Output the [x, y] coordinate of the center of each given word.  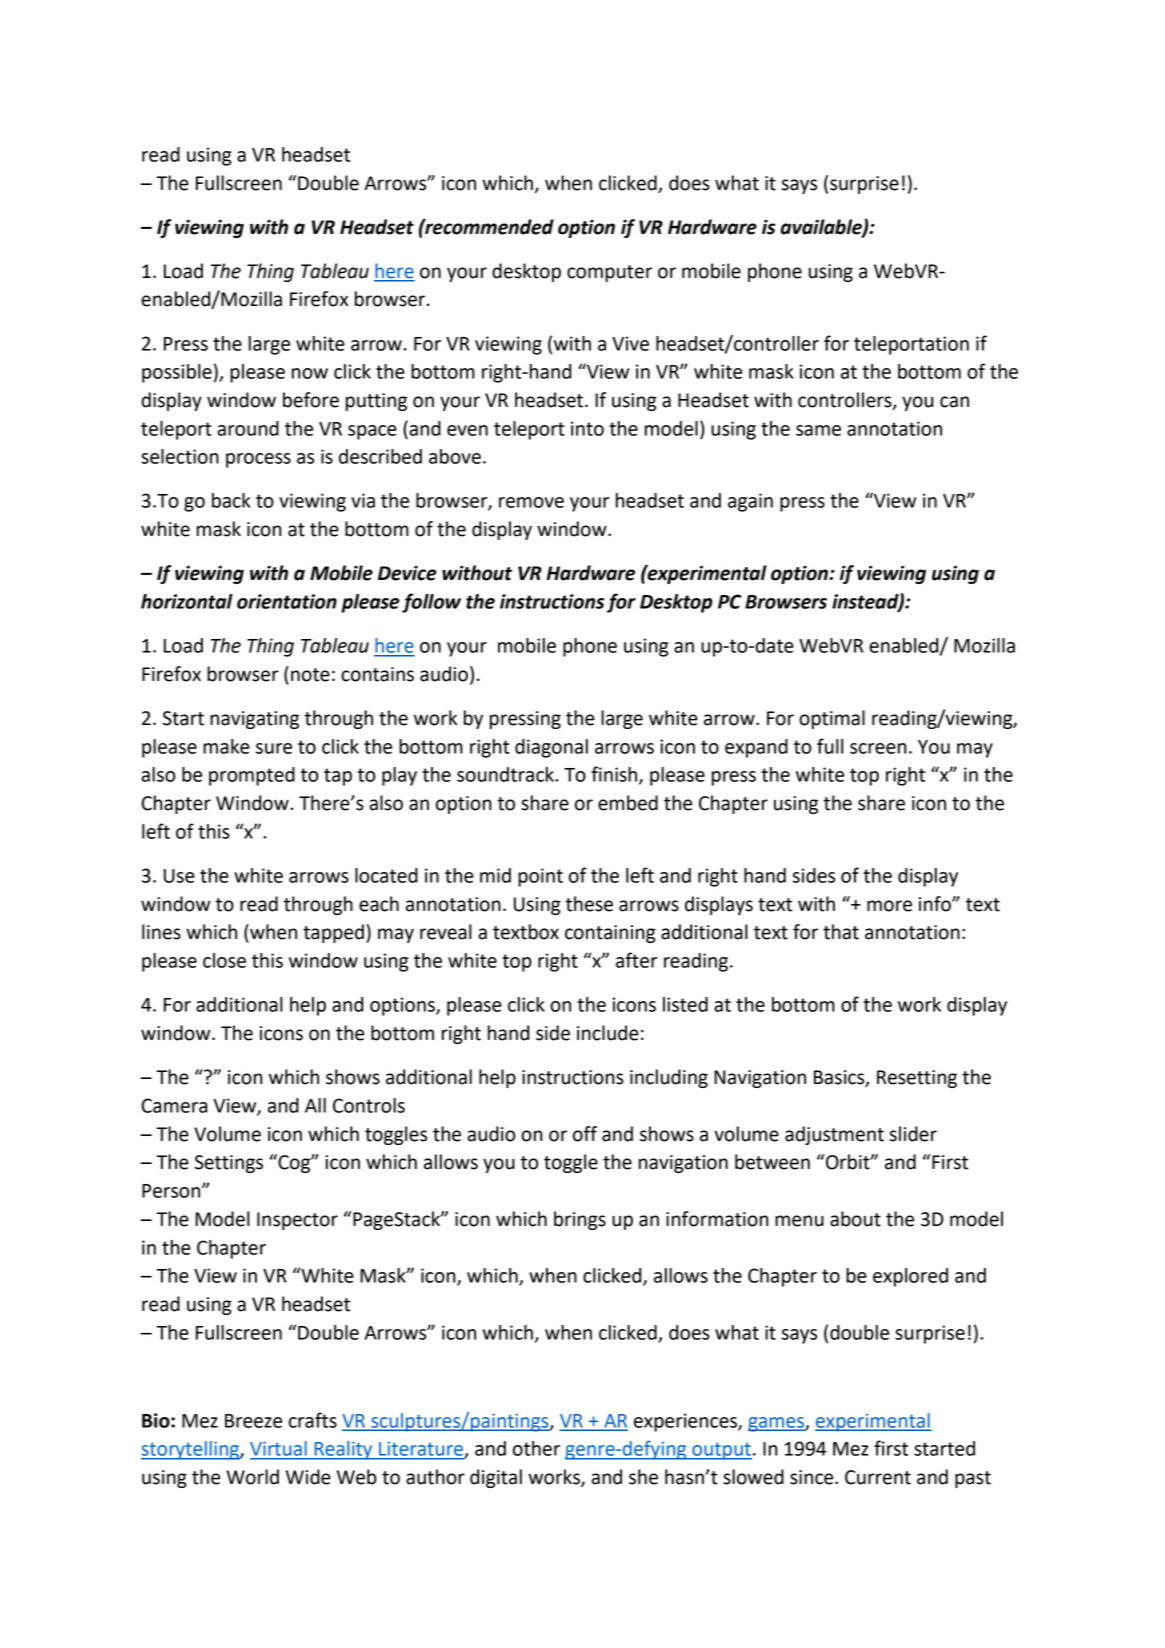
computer [609, 273]
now [310, 373]
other [536, 1448]
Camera [174, 1105]
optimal [832, 719]
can [954, 402]
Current [878, 1477]
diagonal [551, 748]
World [252, 1477]
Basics [840, 1078]
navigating [254, 720]
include [608, 1033]
